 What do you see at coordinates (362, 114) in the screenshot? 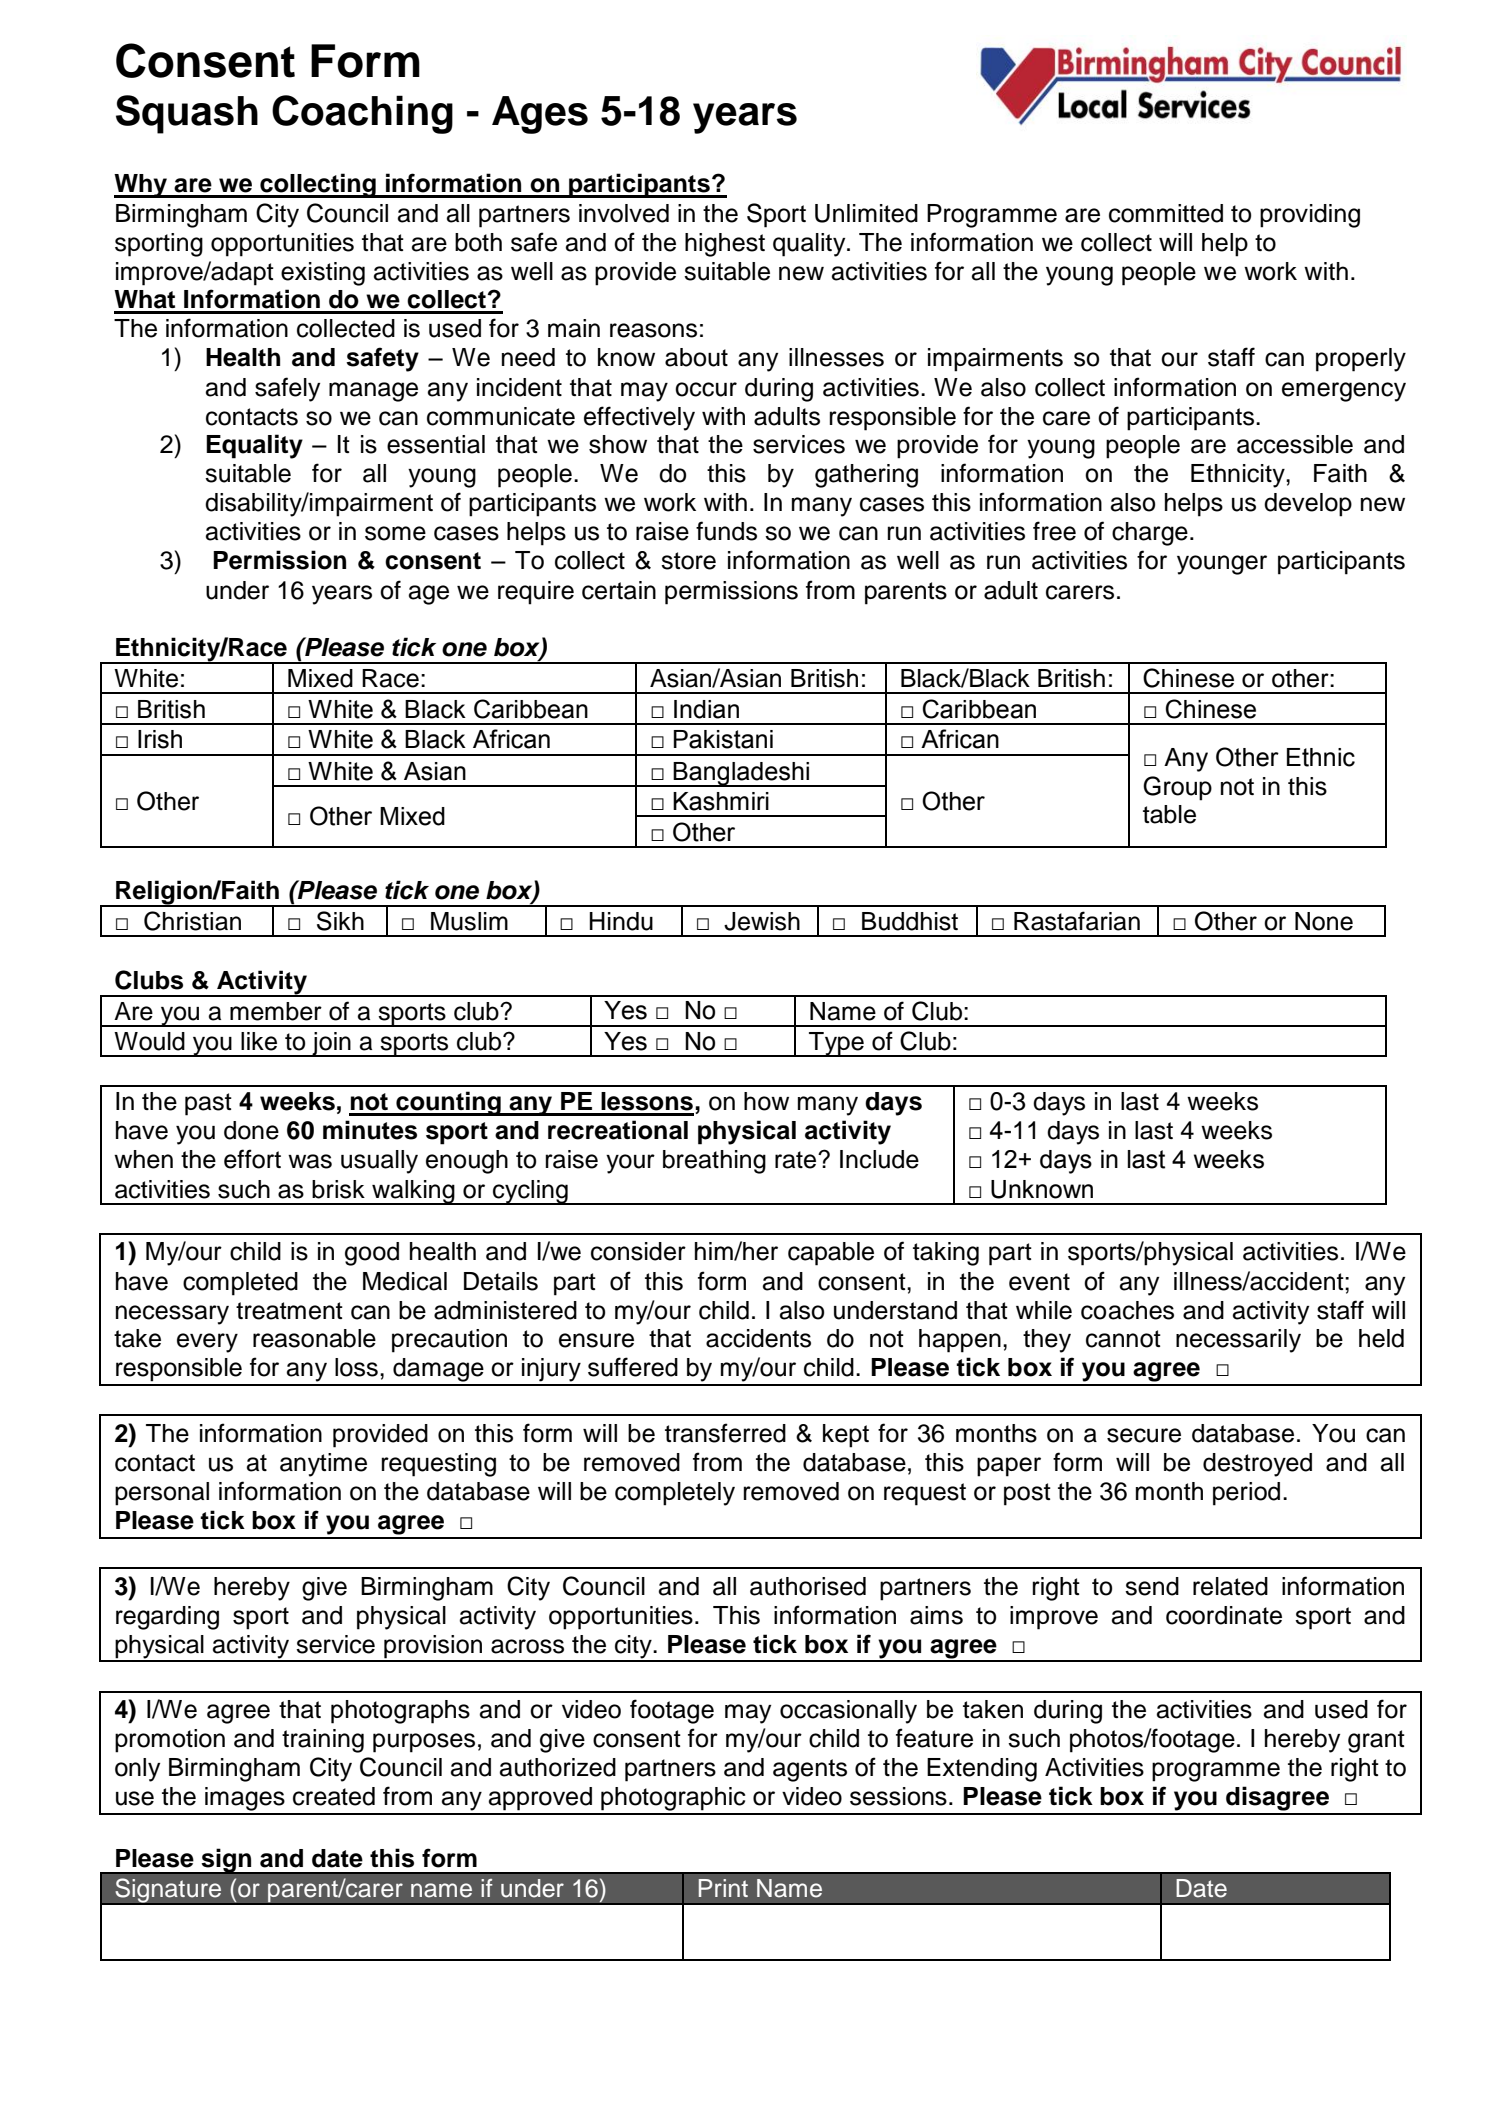
I see `Coaching` at bounding box center [362, 114].
